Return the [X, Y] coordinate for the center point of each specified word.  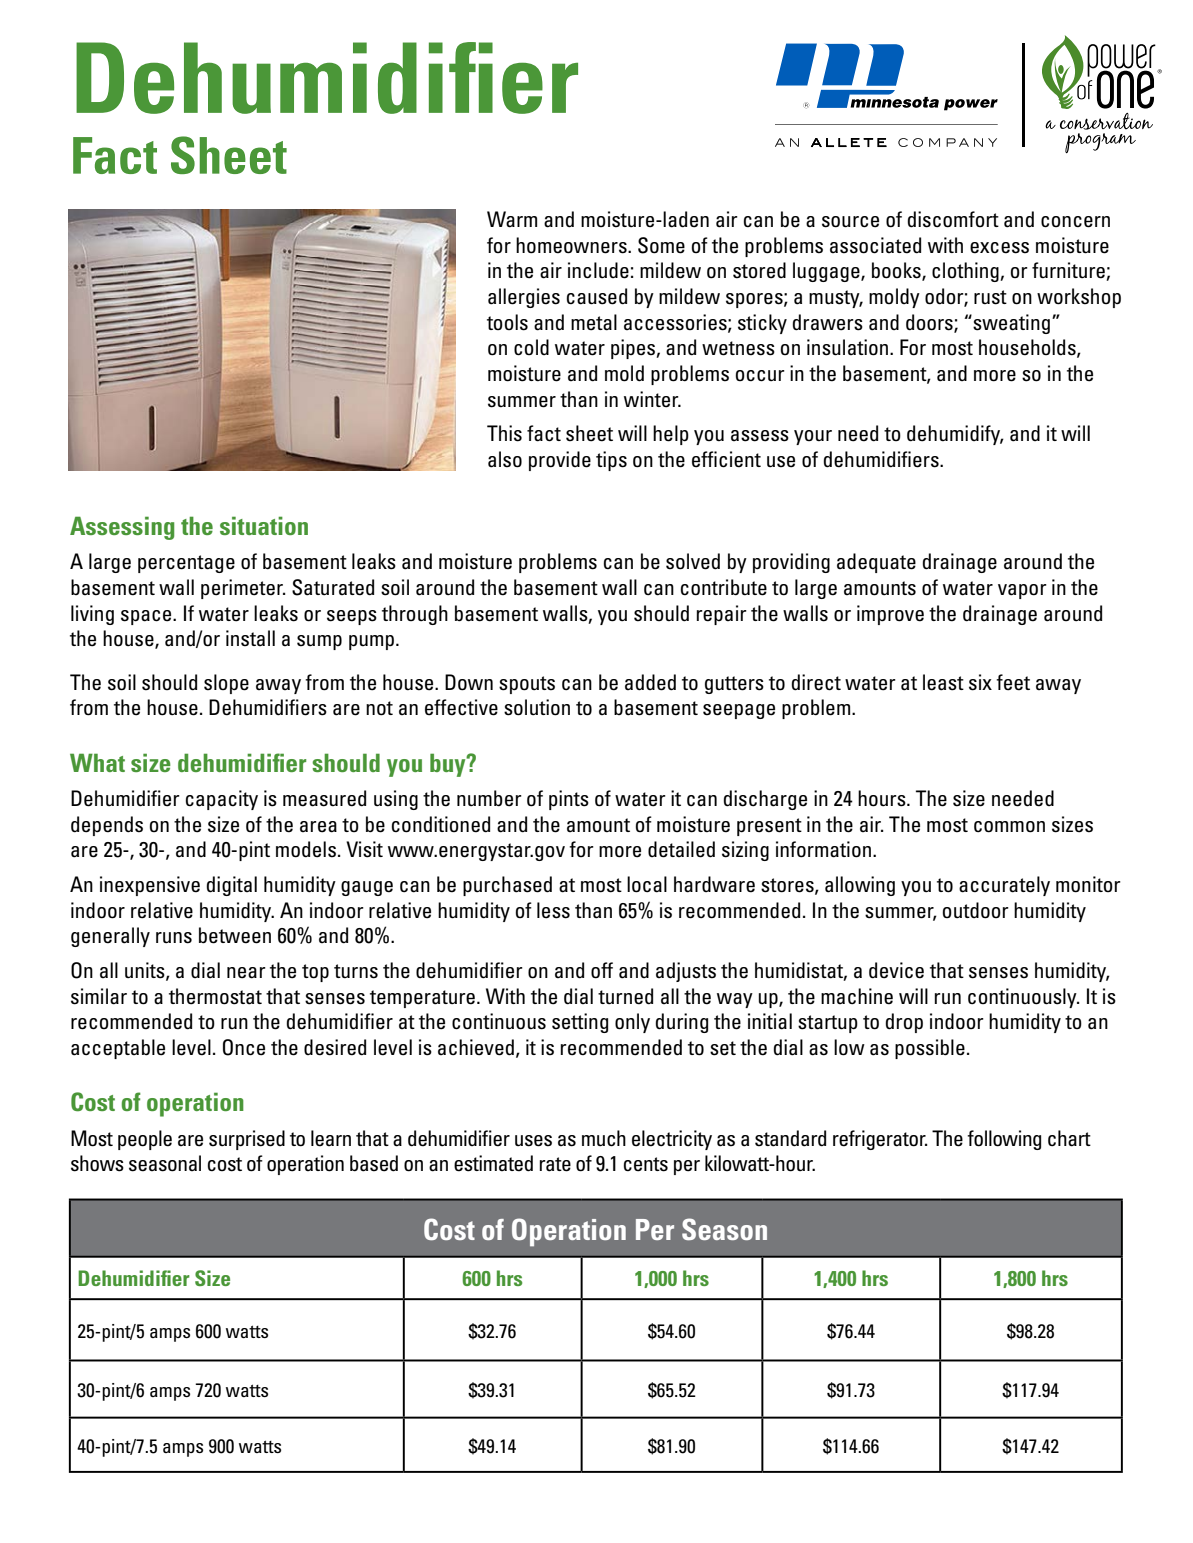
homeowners [572, 245]
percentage [186, 564]
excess [999, 248]
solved [693, 561]
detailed [681, 849]
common [1009, 827]
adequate [876, 563]
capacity [222, 800]
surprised [247, 1140]
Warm [512, 219]
